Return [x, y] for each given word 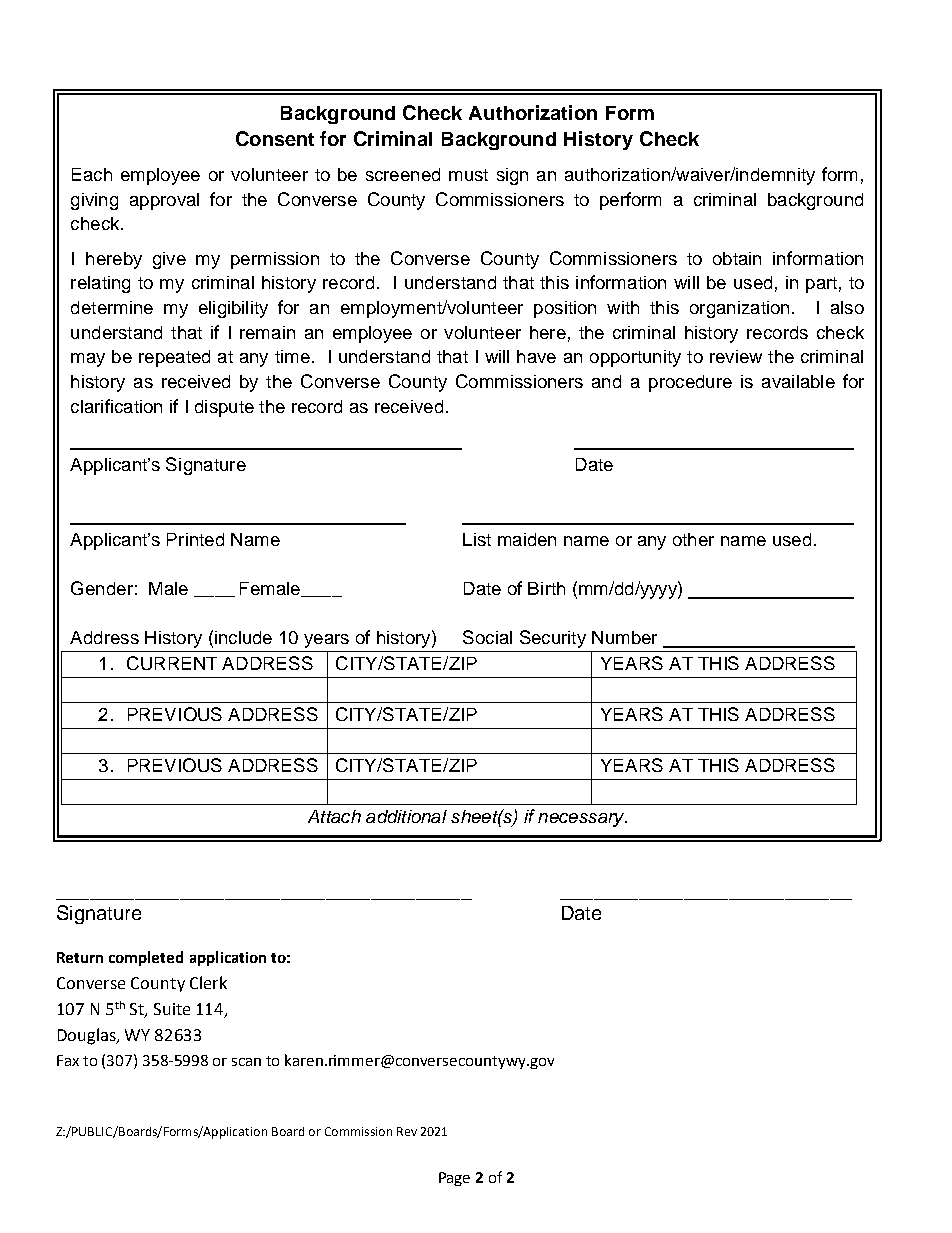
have [536, 356]
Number [624, 637]
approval [164, 201]
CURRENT [172, 663]
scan [246, 1062]
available [798, 381]
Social [487, 637]
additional [406, 816]
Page [454, 1179]
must [468, 175]
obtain [737, 258]
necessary [582, 820]
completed [146, 958]
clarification [116, 406]
